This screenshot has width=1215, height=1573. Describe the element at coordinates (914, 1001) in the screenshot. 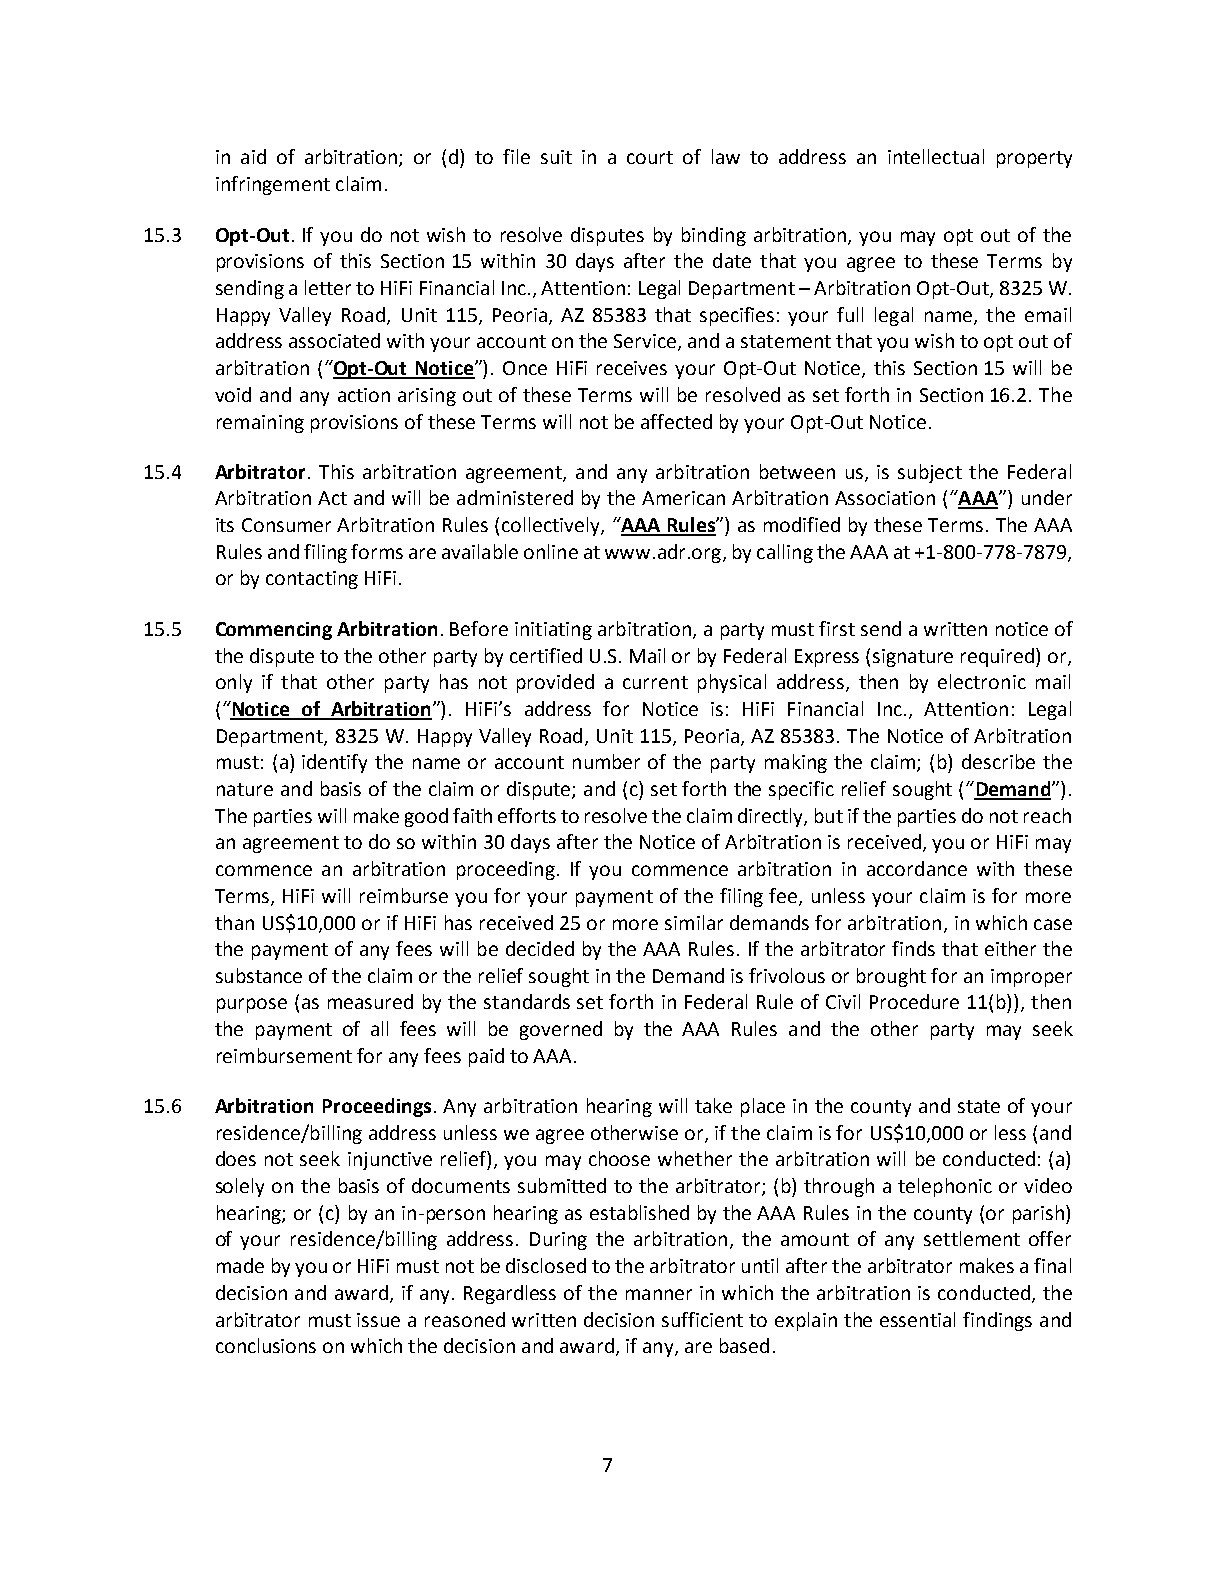

I see `Procedure` at that location.
